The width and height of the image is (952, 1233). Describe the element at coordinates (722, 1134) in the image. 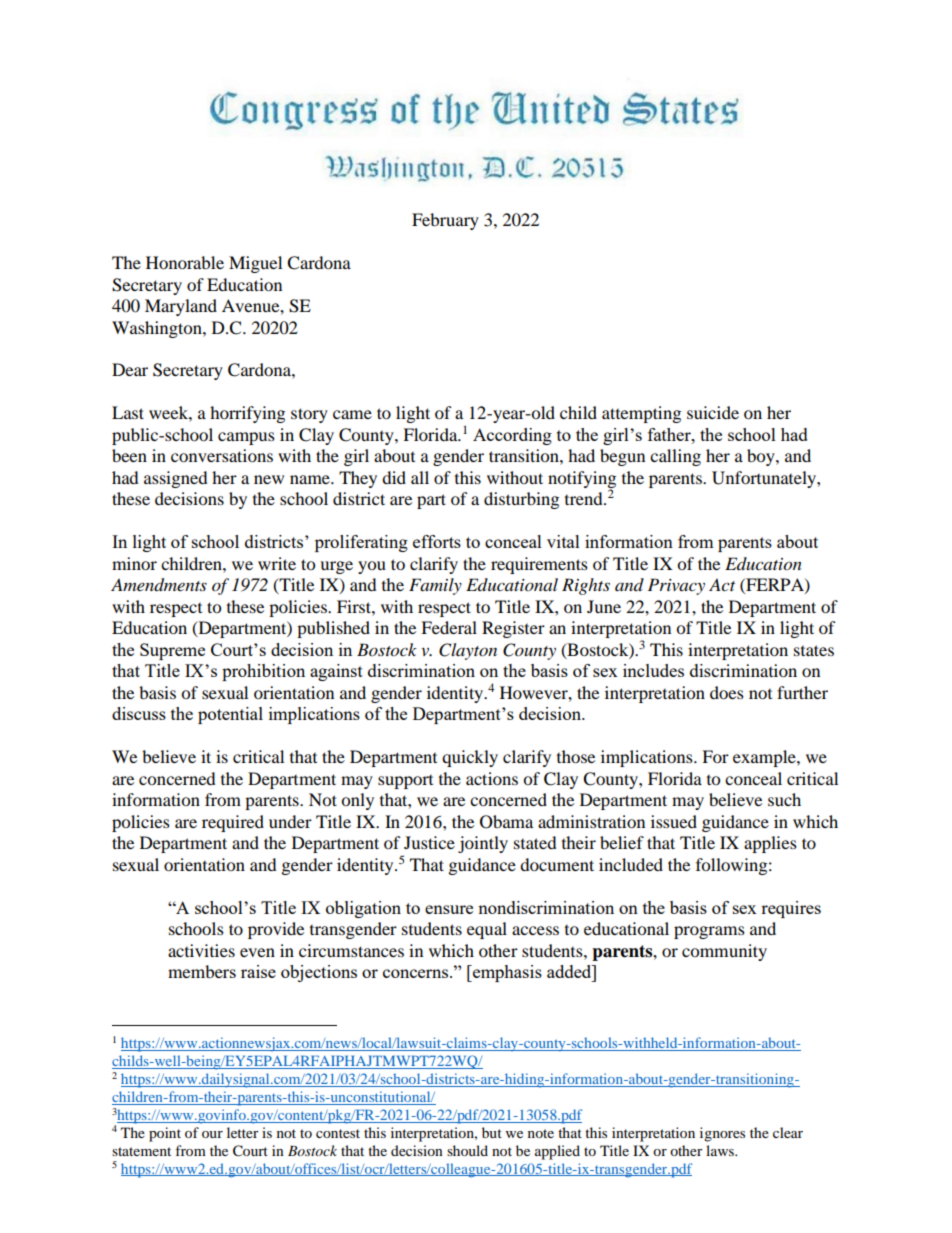

I see `ignores` at that location.
